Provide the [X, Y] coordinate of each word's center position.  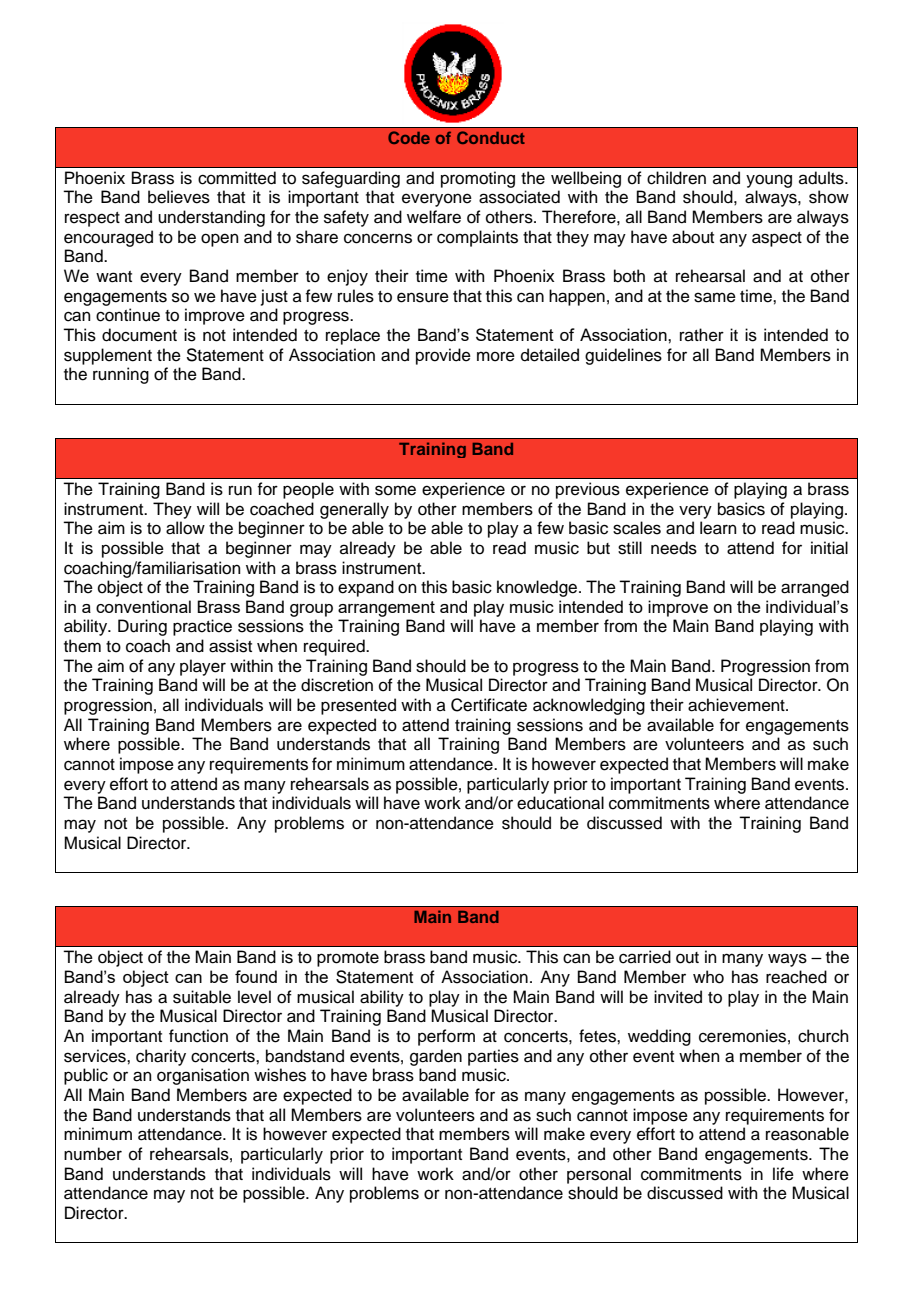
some [395, 490]
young [769, 181]
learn [718, 528]
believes [179, 197]
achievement [737, 705]
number [93, 1154]
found [256, 976]
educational [560, 803]
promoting [478, 179]
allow [185, 528]
